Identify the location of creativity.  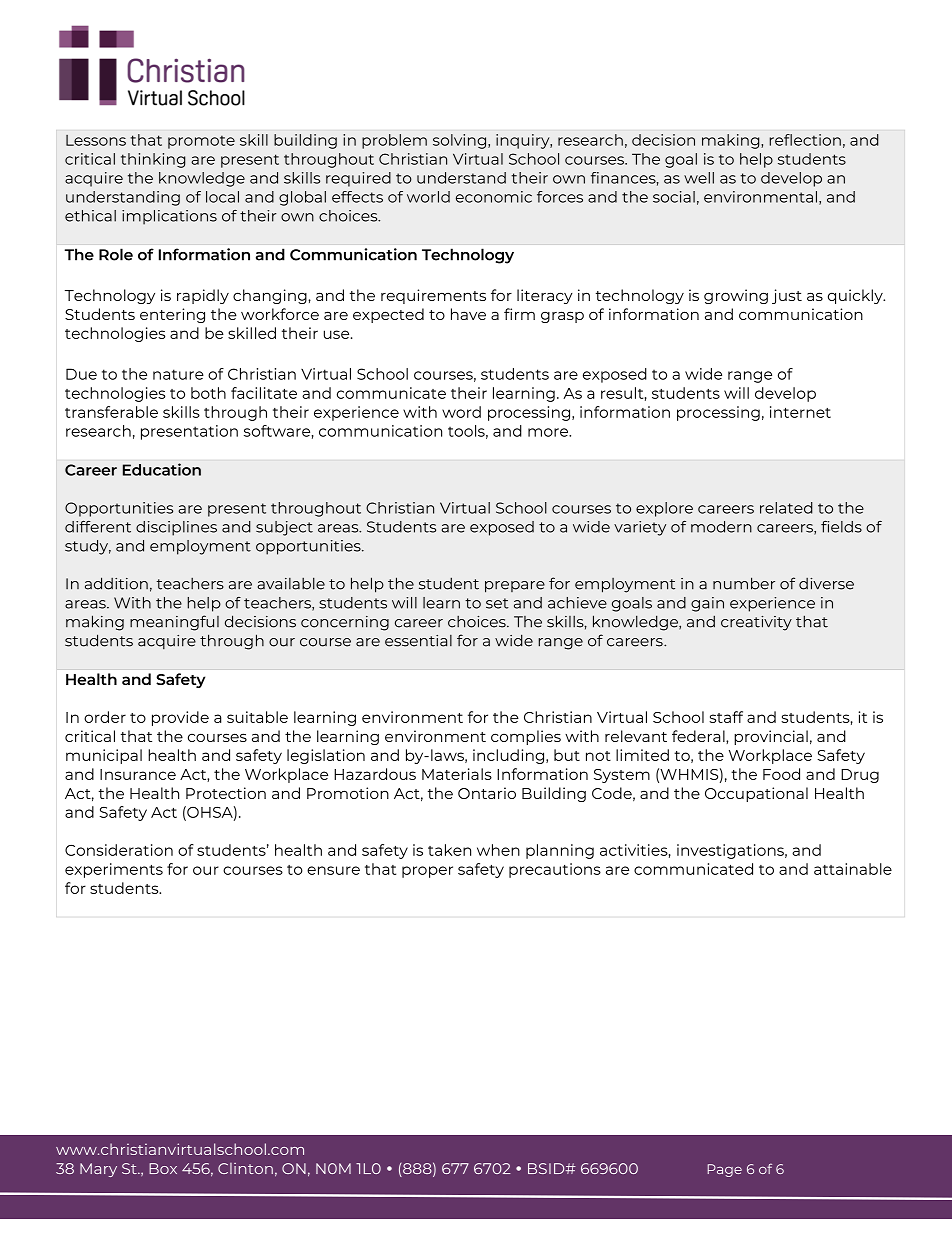
(756, 623).
